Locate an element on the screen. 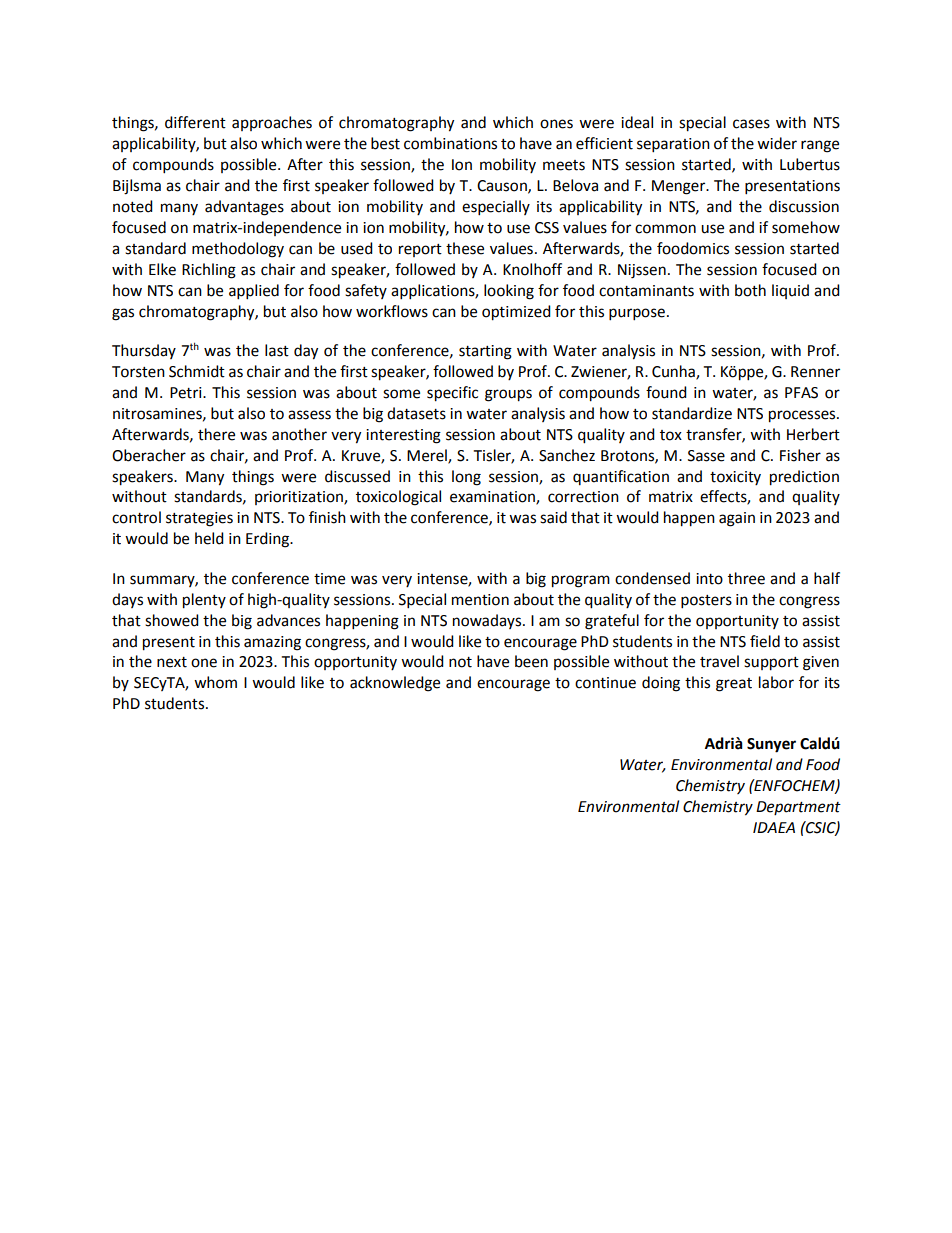 The width and height of the screenshot is (952, 1233). there is located at coordinates (216, 434).
